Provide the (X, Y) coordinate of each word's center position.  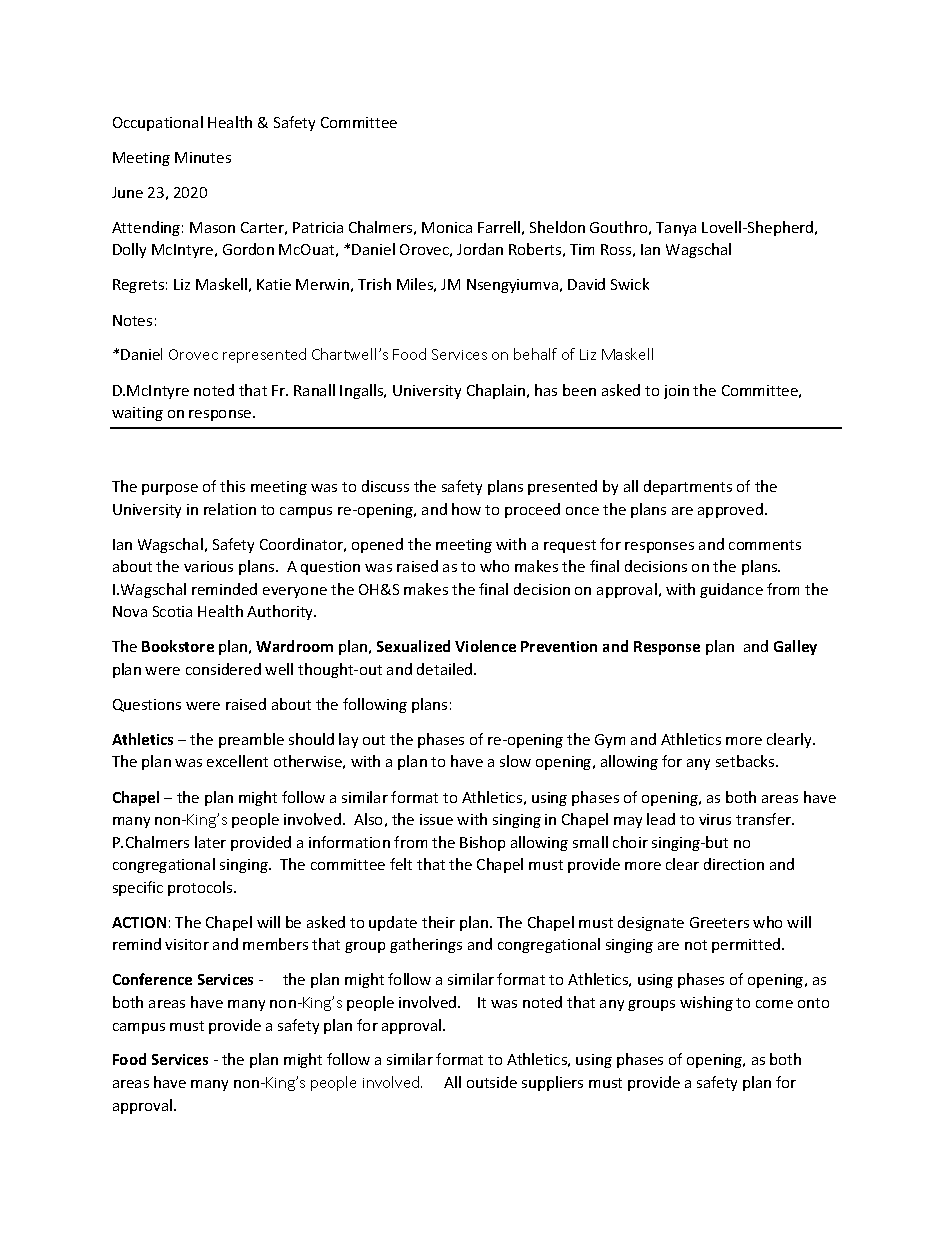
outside (492, 1082)
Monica (447, 227)
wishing (706, 1003)
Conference (152, 979)
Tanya (676, 229)
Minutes (203, 157)
